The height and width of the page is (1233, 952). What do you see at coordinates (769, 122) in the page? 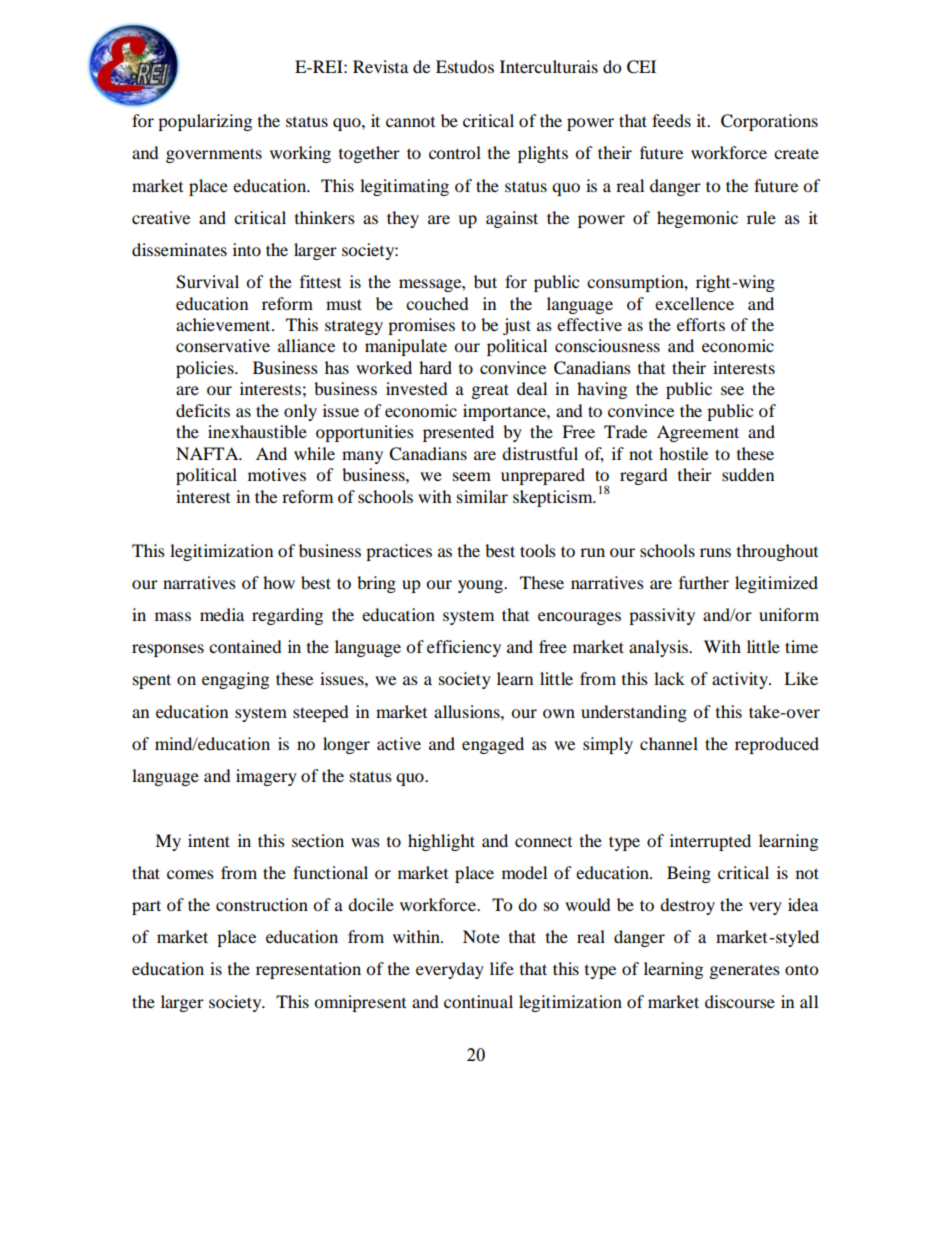
I see `Corporations` at bounding box center [769, 122].
